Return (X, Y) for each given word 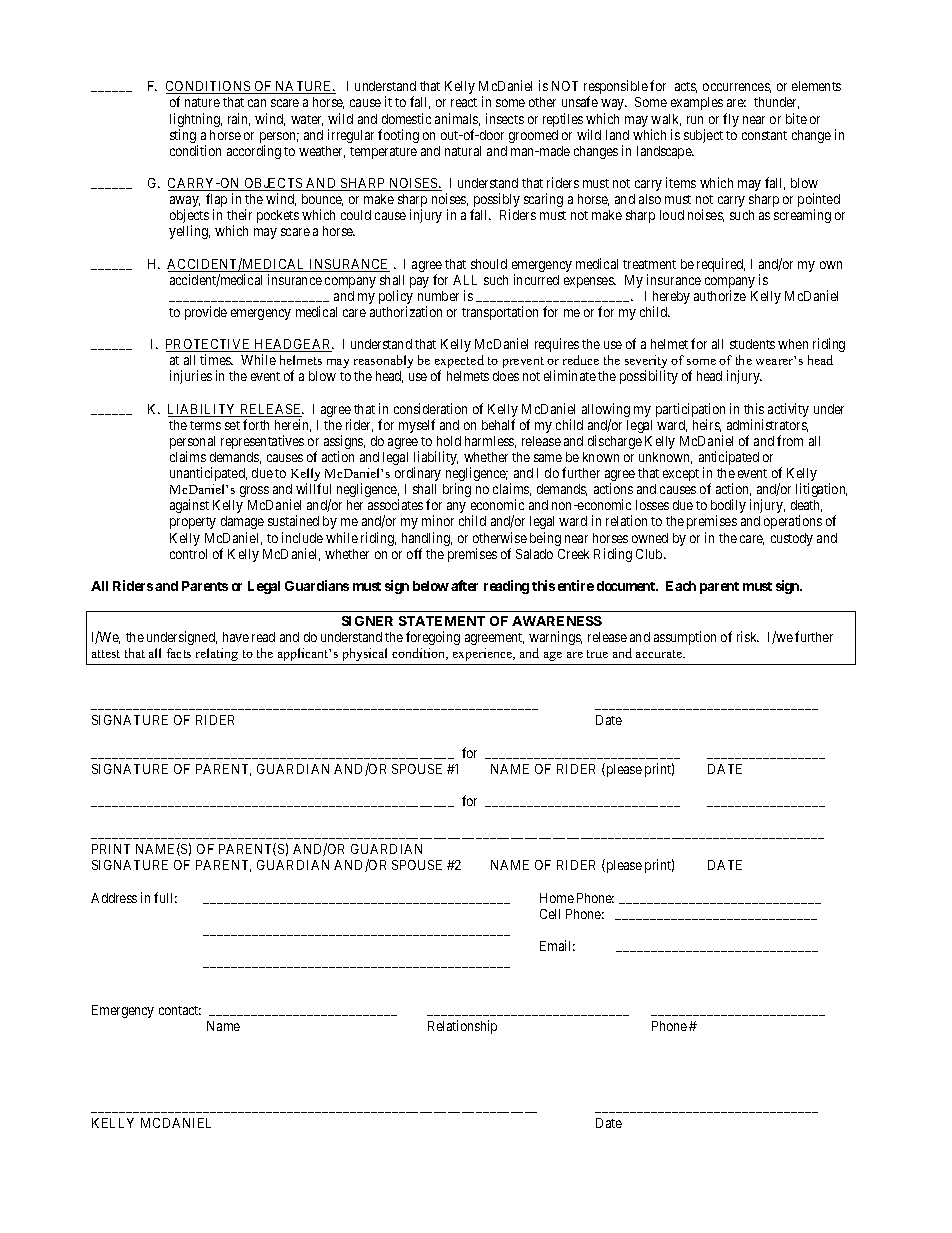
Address (114, 898)
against (189, 506)
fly (731, 120)
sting (184, 137)
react (464, 102)
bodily (728, 507)
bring (457, 490)
